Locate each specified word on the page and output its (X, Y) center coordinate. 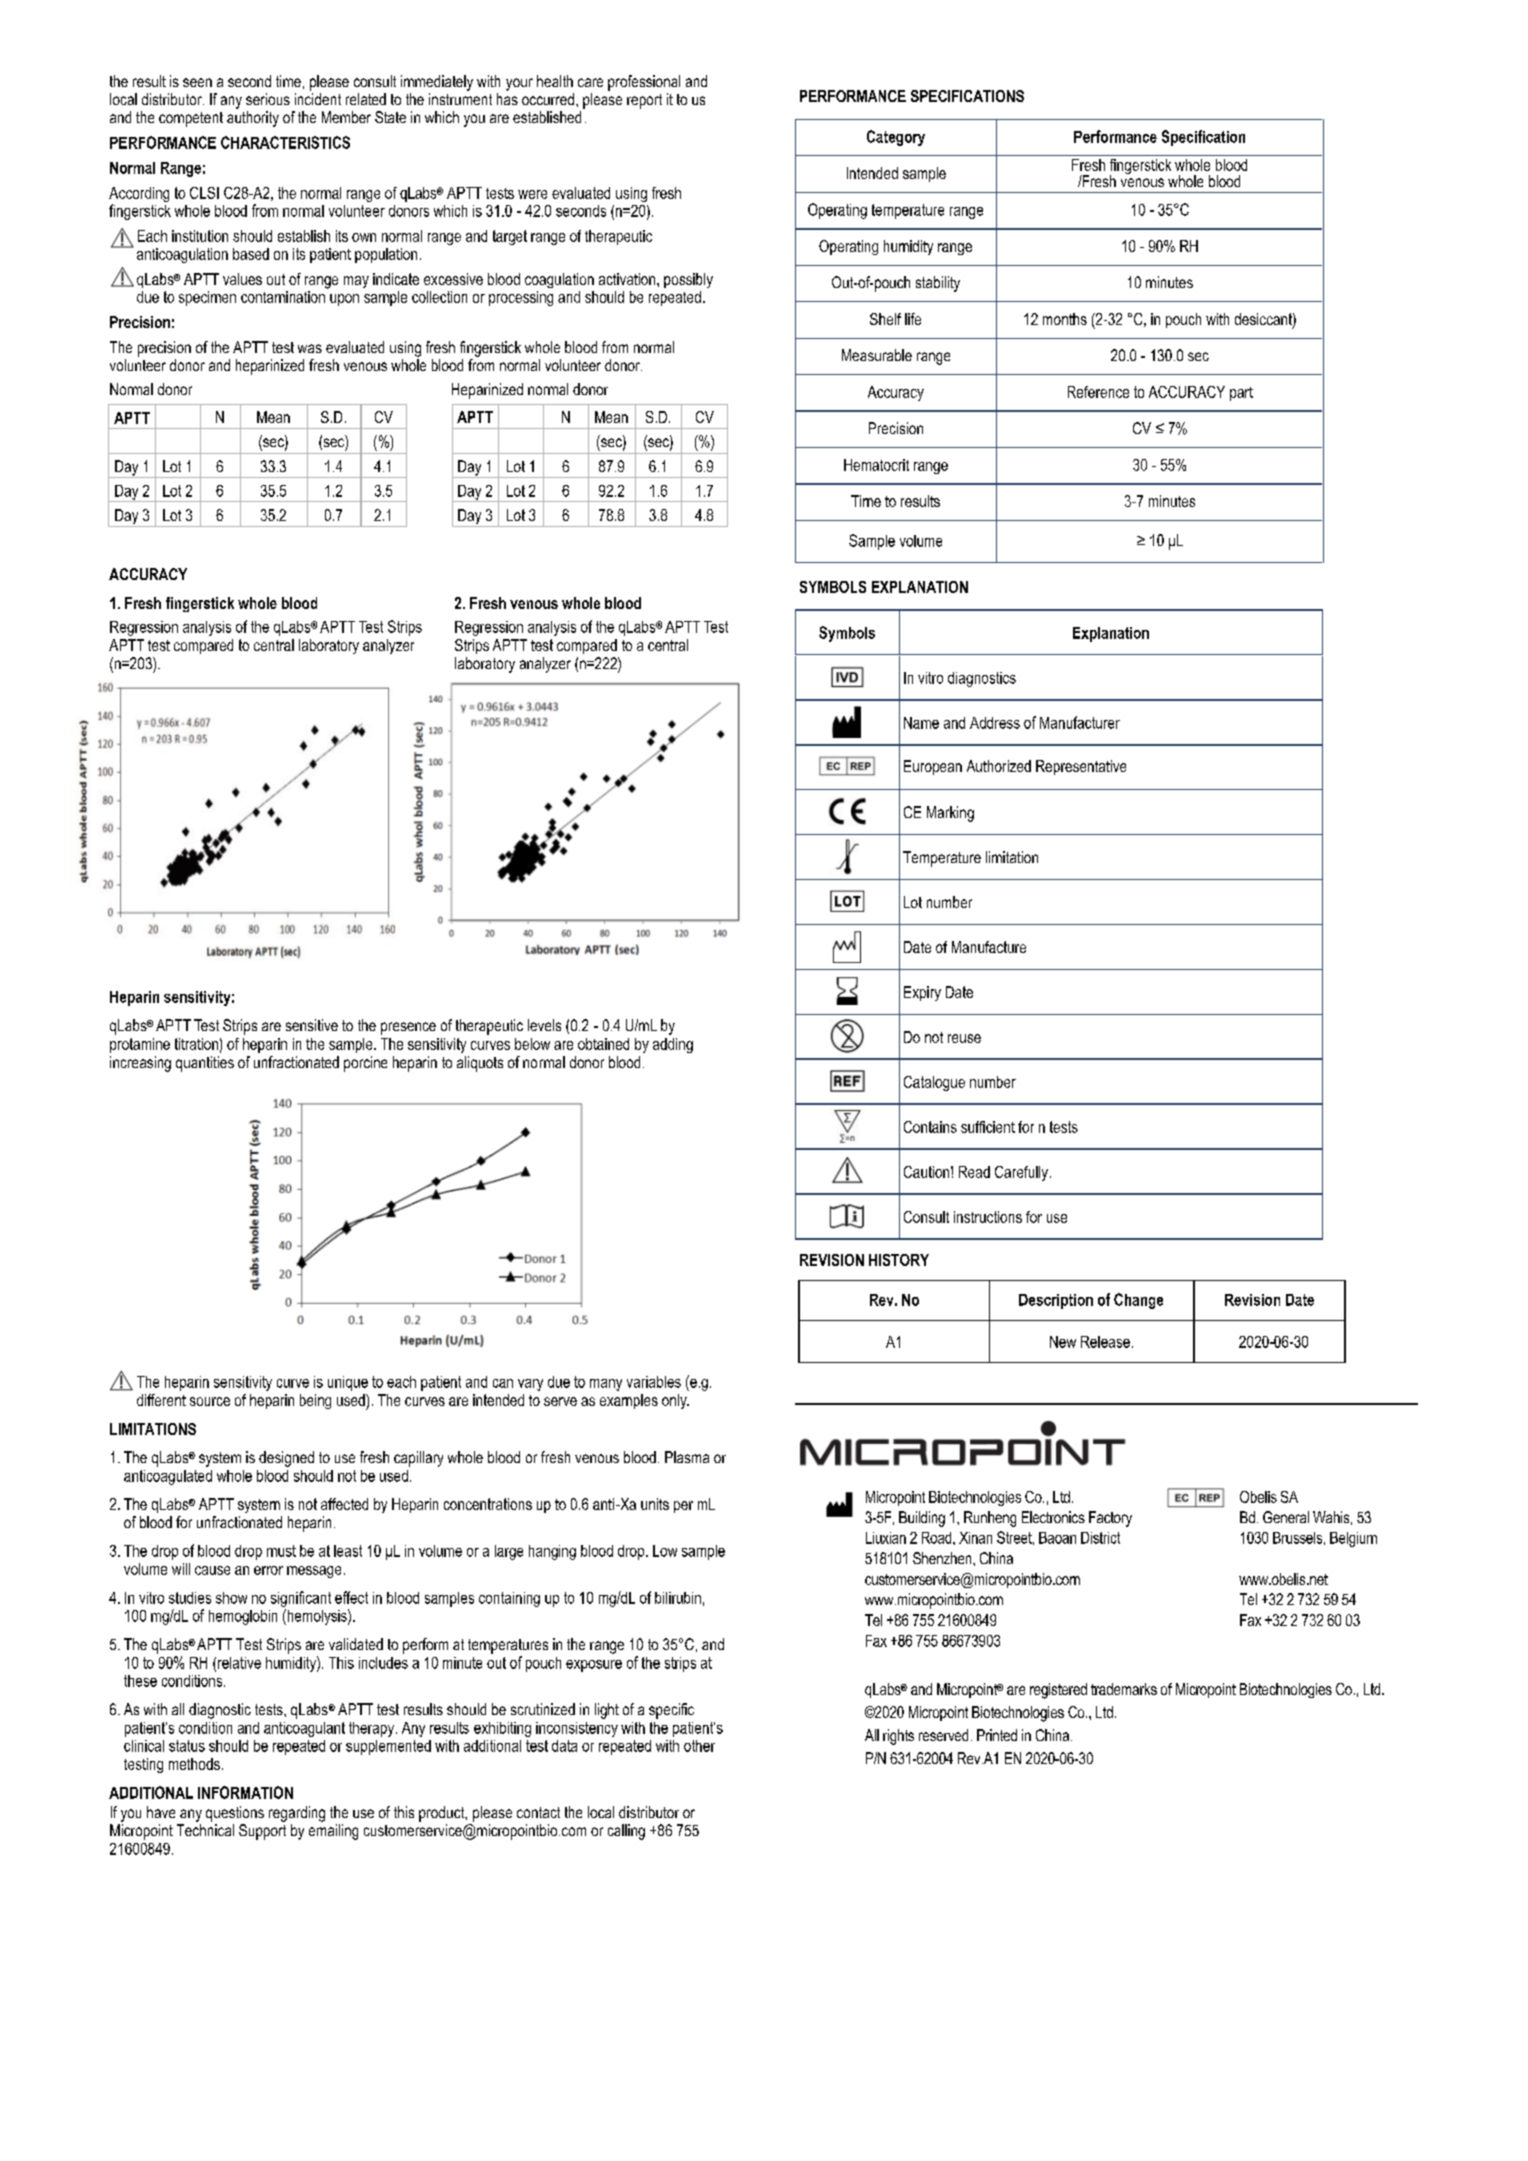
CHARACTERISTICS (285, 142)
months (1065, 319)
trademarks (1124, 1689)
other (699, 1746)
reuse (964, 1038)
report (644, 101)
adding (673, 1045)
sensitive (312, 1025)
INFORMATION (245, 1792)
